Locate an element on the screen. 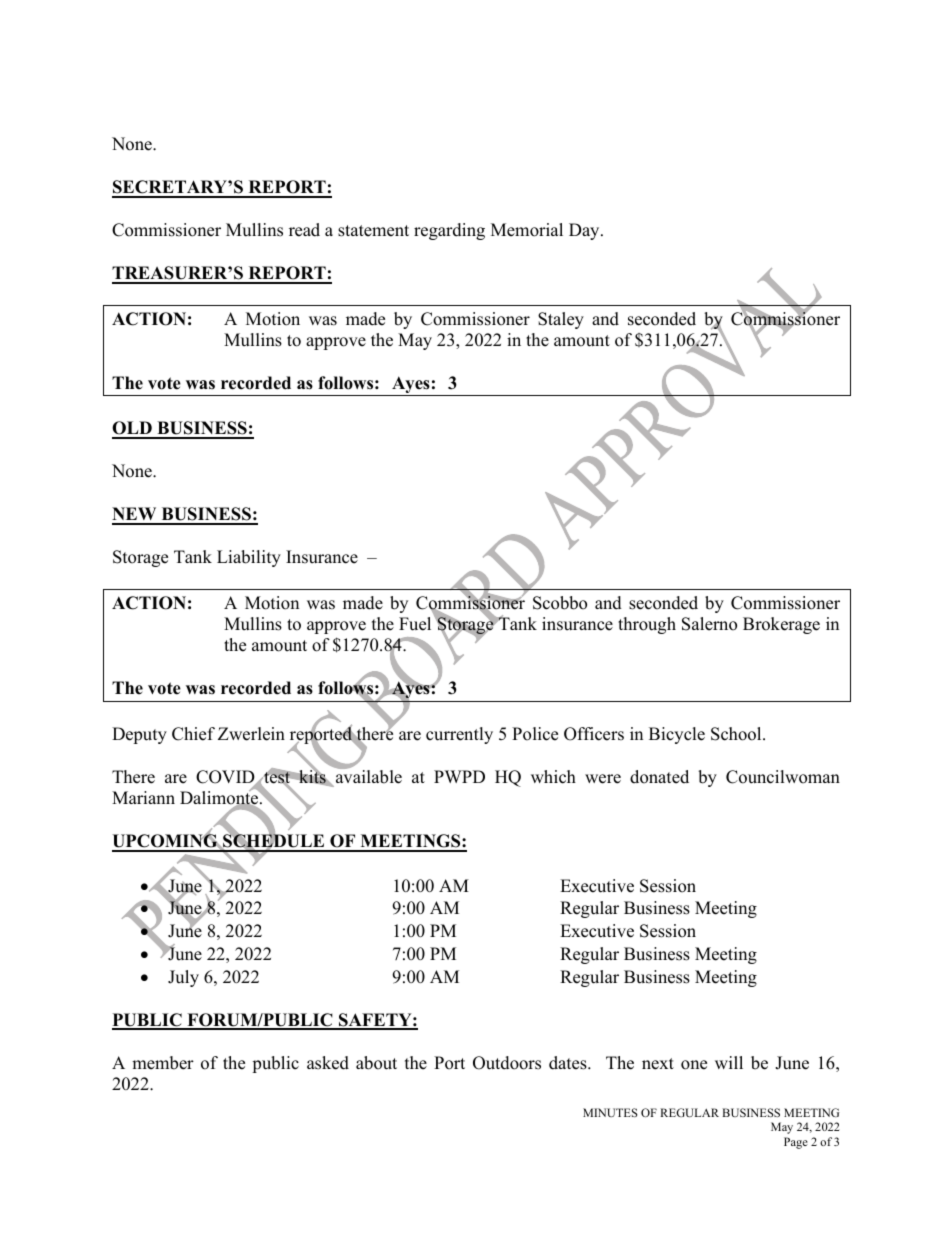  regarding is located at coordinates (449, 231).
